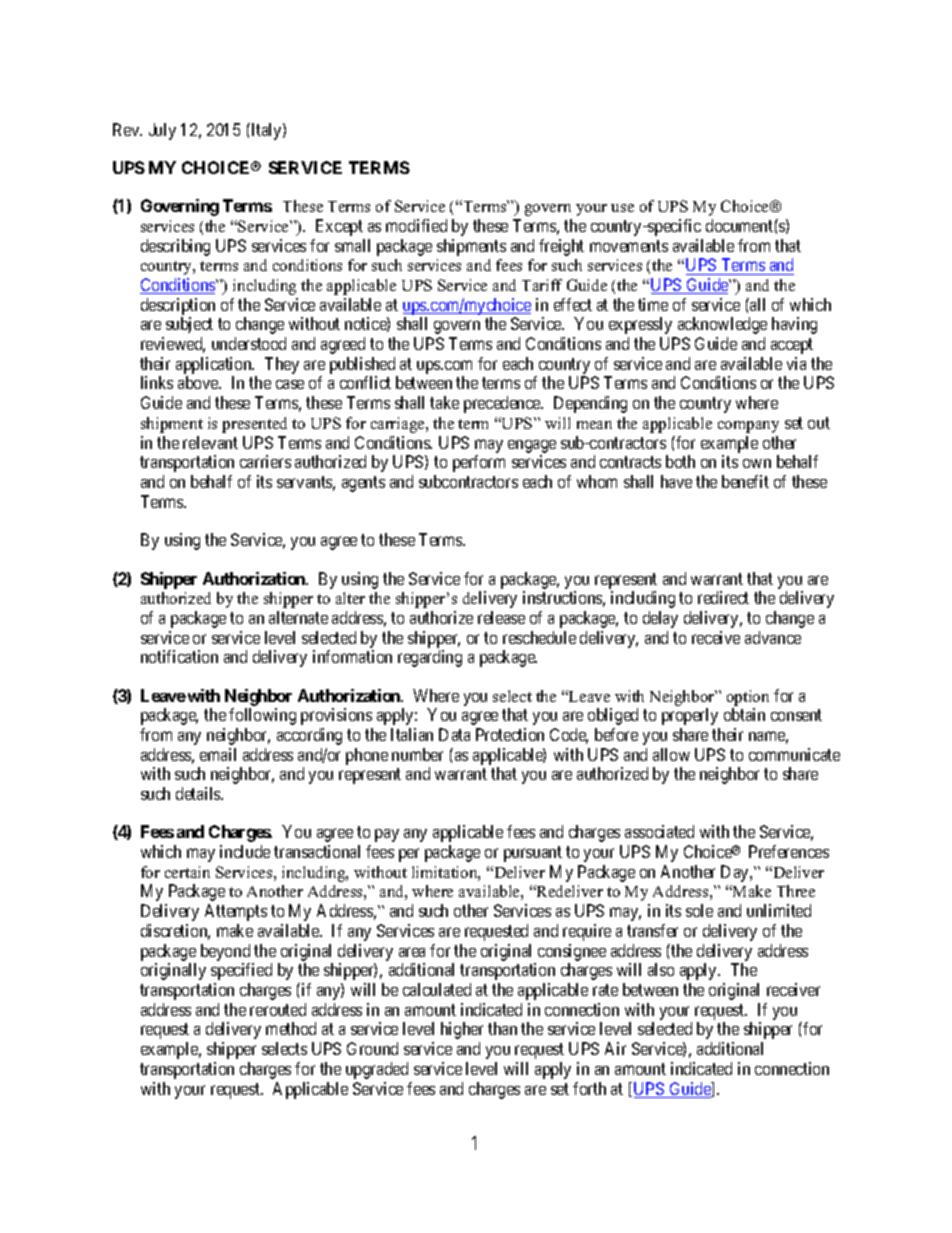 This screenshot has height=1233, width=952. I want to click on modified, so click(416, 225).
